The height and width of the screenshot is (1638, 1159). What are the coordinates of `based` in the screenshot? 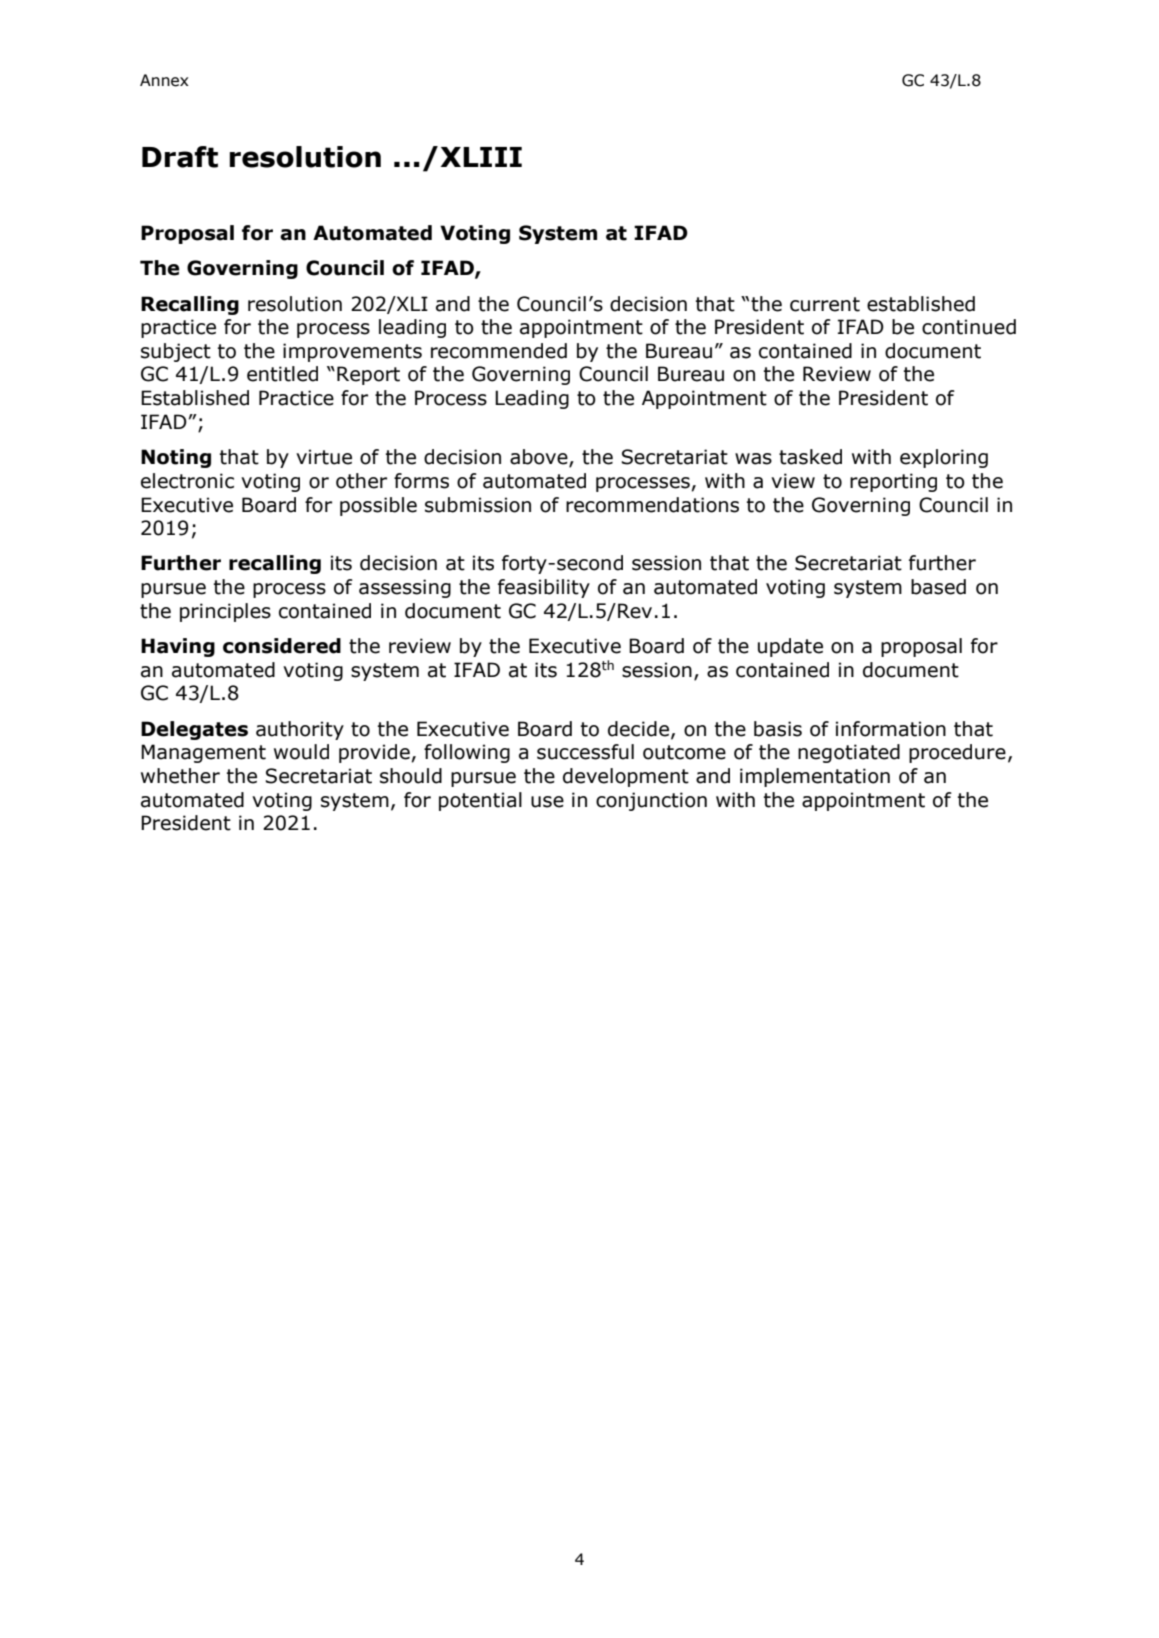 It's located at (938, 587).
